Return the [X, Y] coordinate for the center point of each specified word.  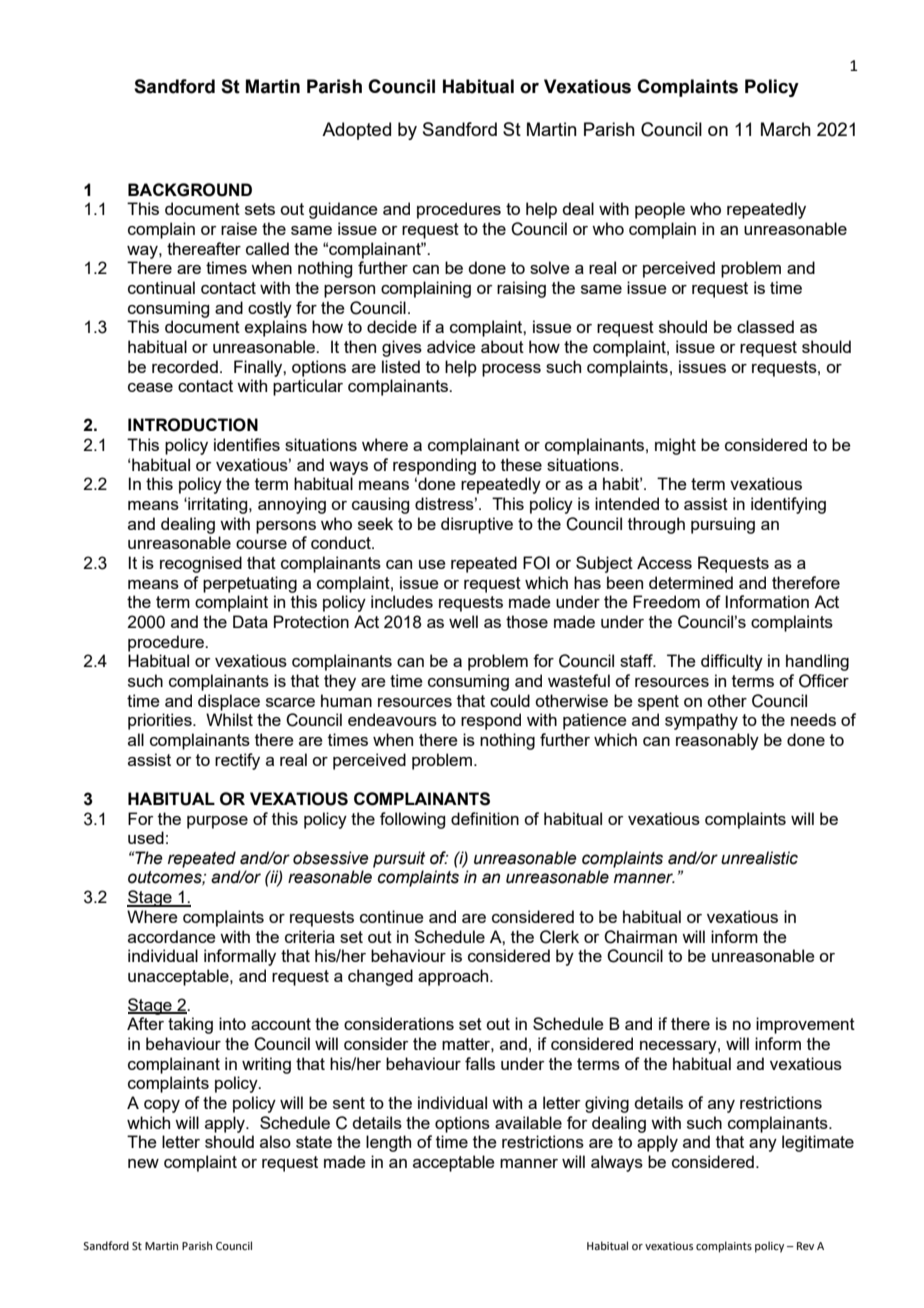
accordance [172, 936]
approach [454, 977]
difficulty [732, 662]
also [275, 1141]
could [510, 700]
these [521, 464]
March [786, 129]
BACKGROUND [190, 190]
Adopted [356, 131]
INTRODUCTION [193, 425]
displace [229, 702]
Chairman [640, 937]
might [675, 446]
